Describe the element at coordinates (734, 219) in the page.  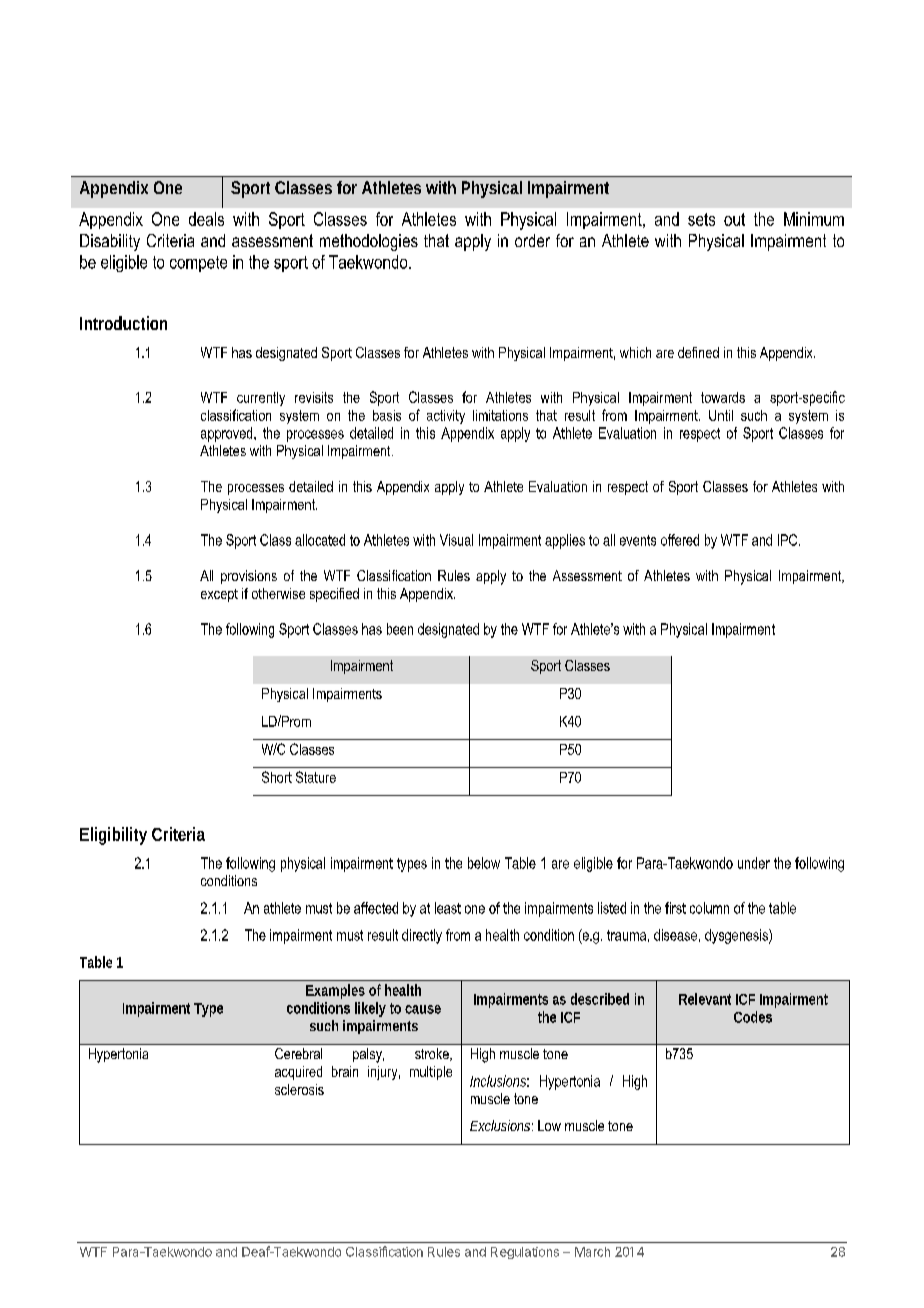
I see `out` at that location.
